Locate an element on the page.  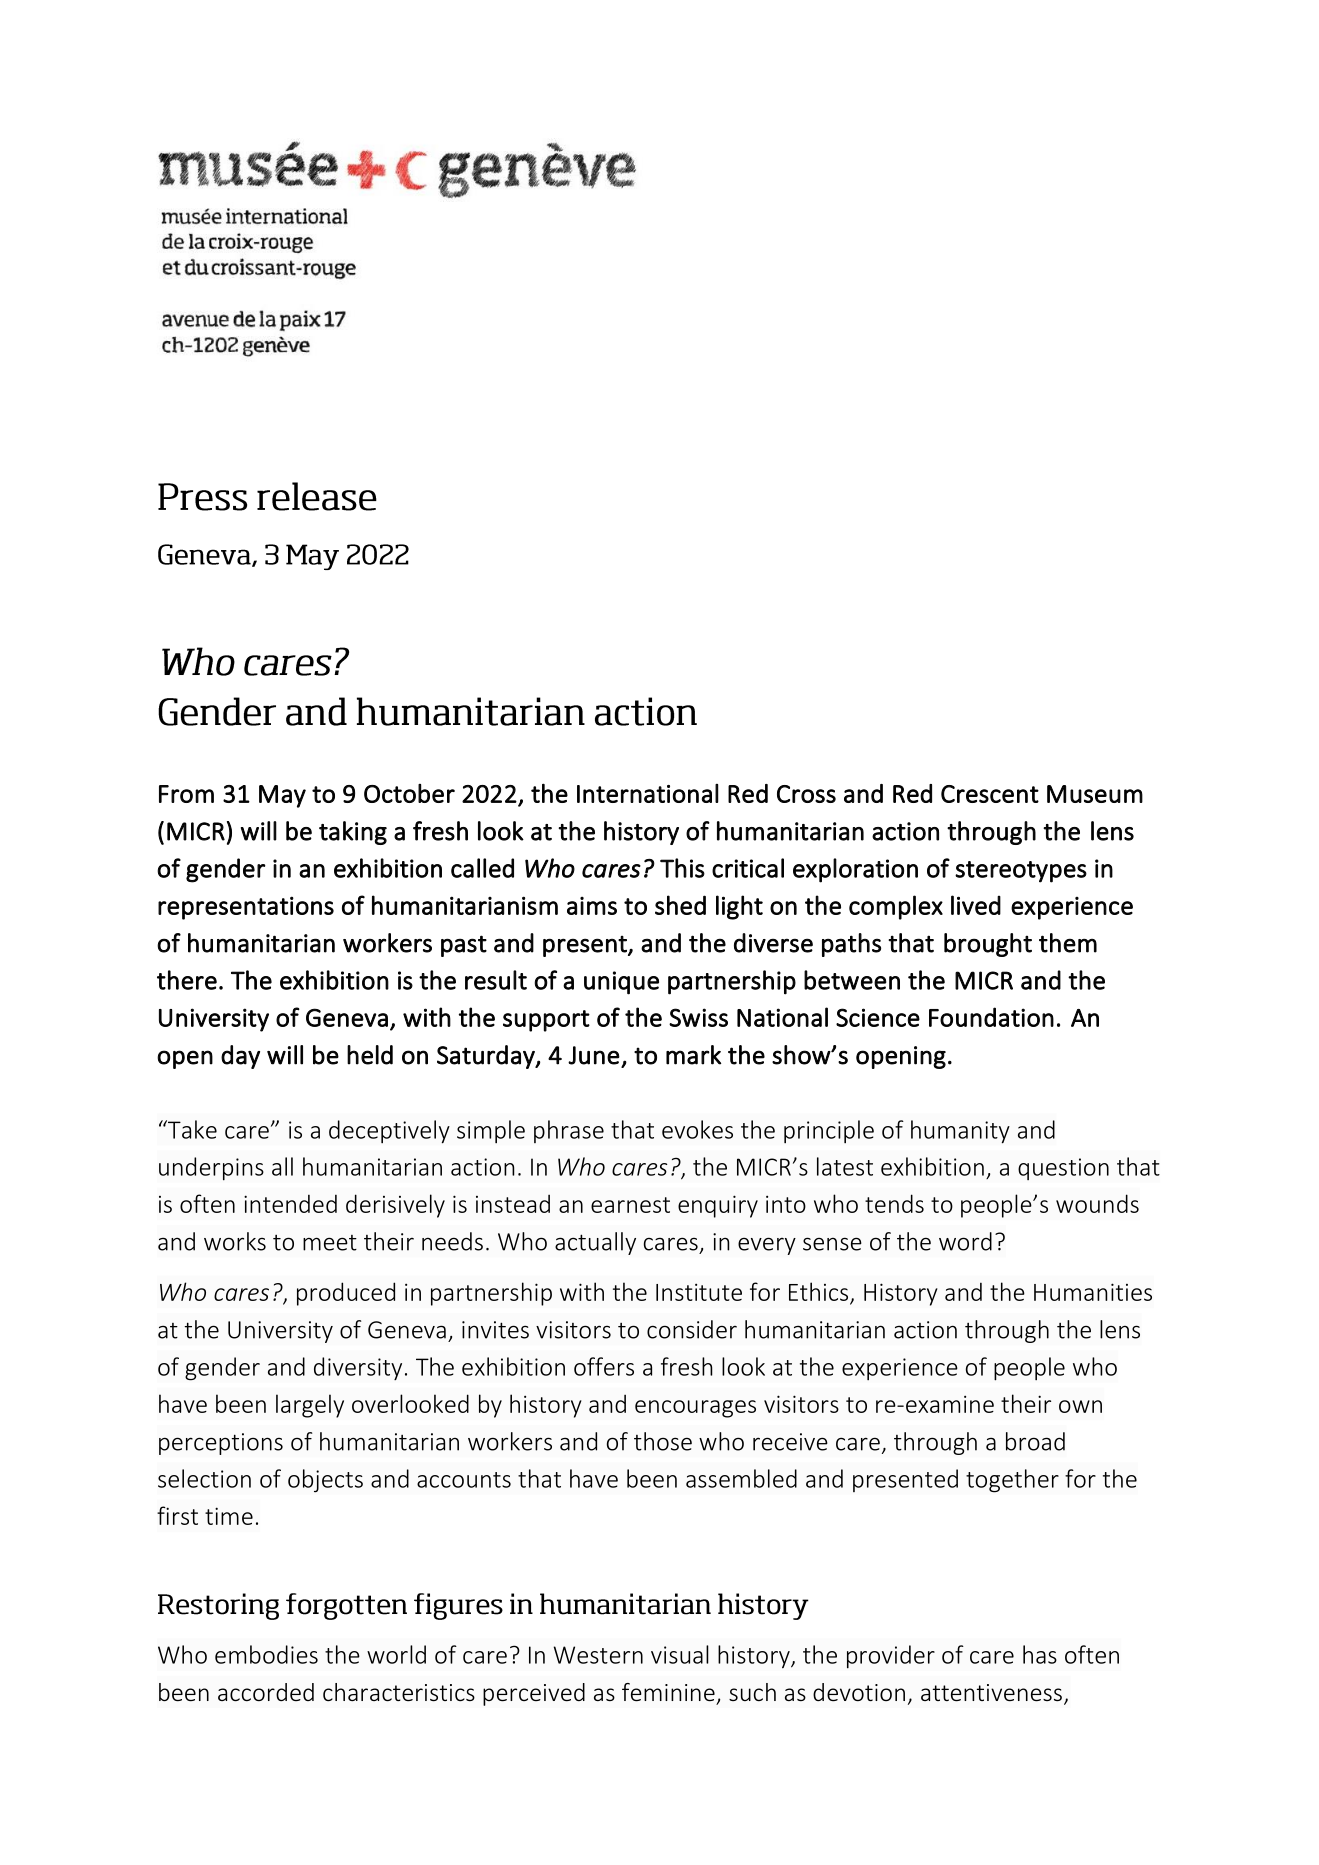
Foundation is located at coordinates (991, 1017).
